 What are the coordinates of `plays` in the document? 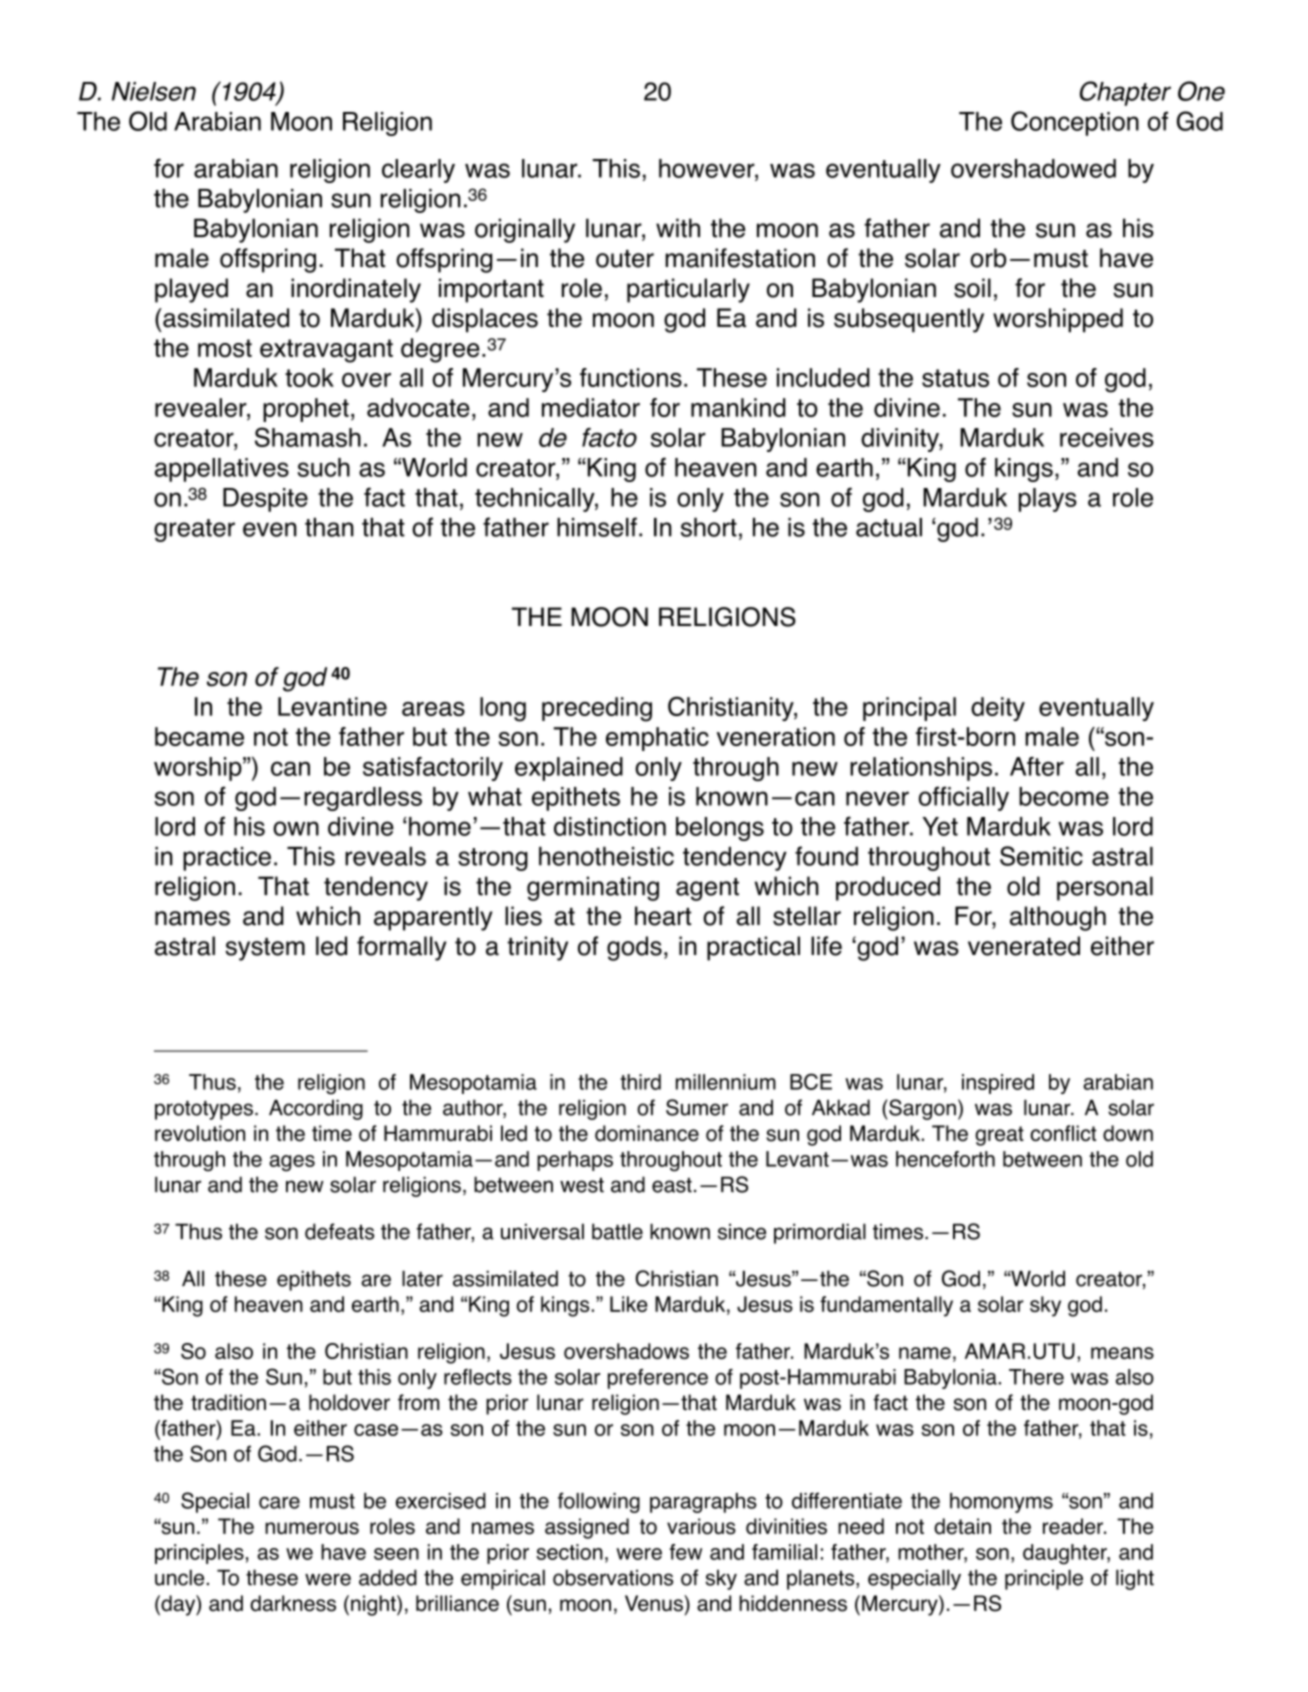 It's located at (1048, 500).
